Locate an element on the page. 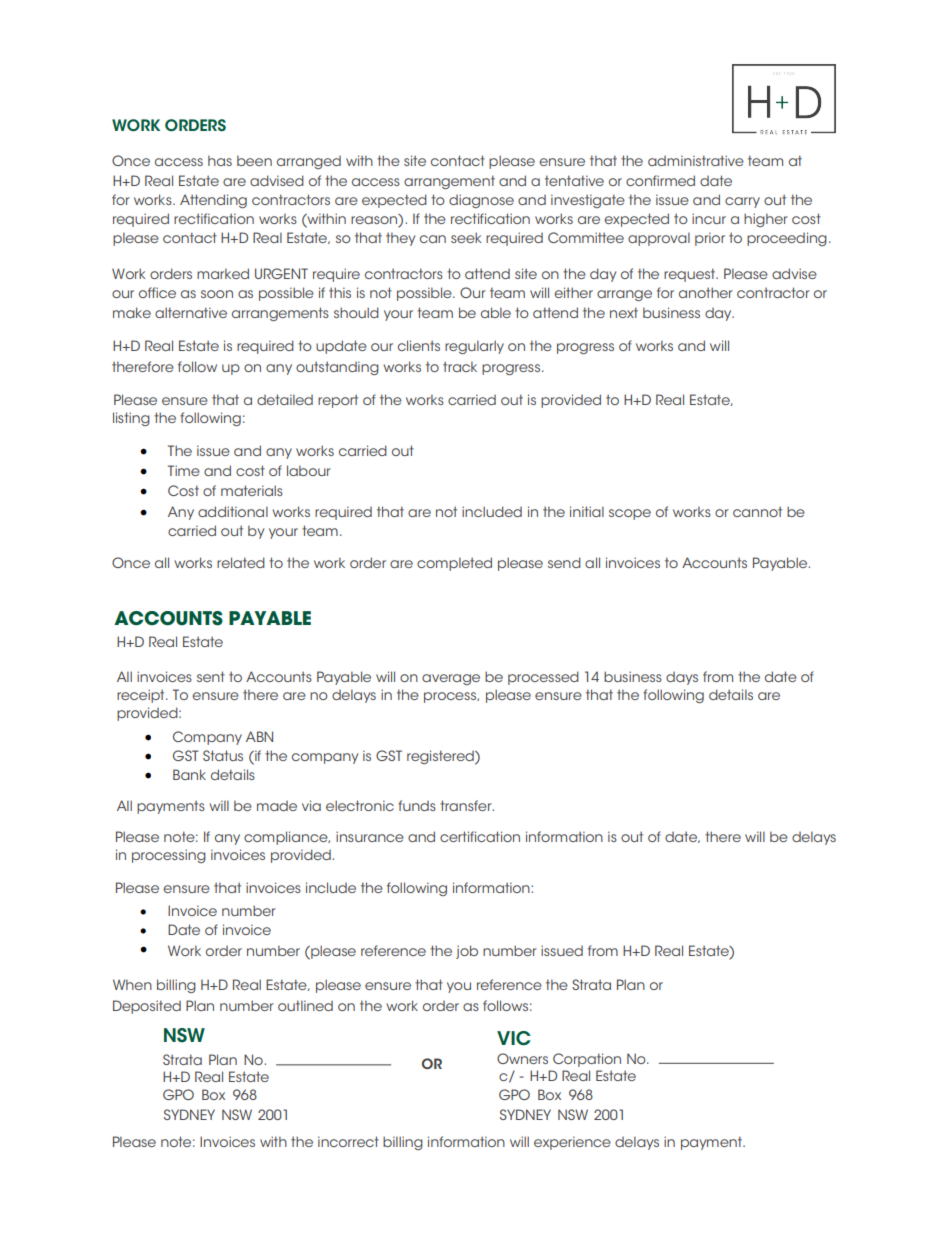 The image size is (952, 1233). track is located at coordinates (460, 366).
